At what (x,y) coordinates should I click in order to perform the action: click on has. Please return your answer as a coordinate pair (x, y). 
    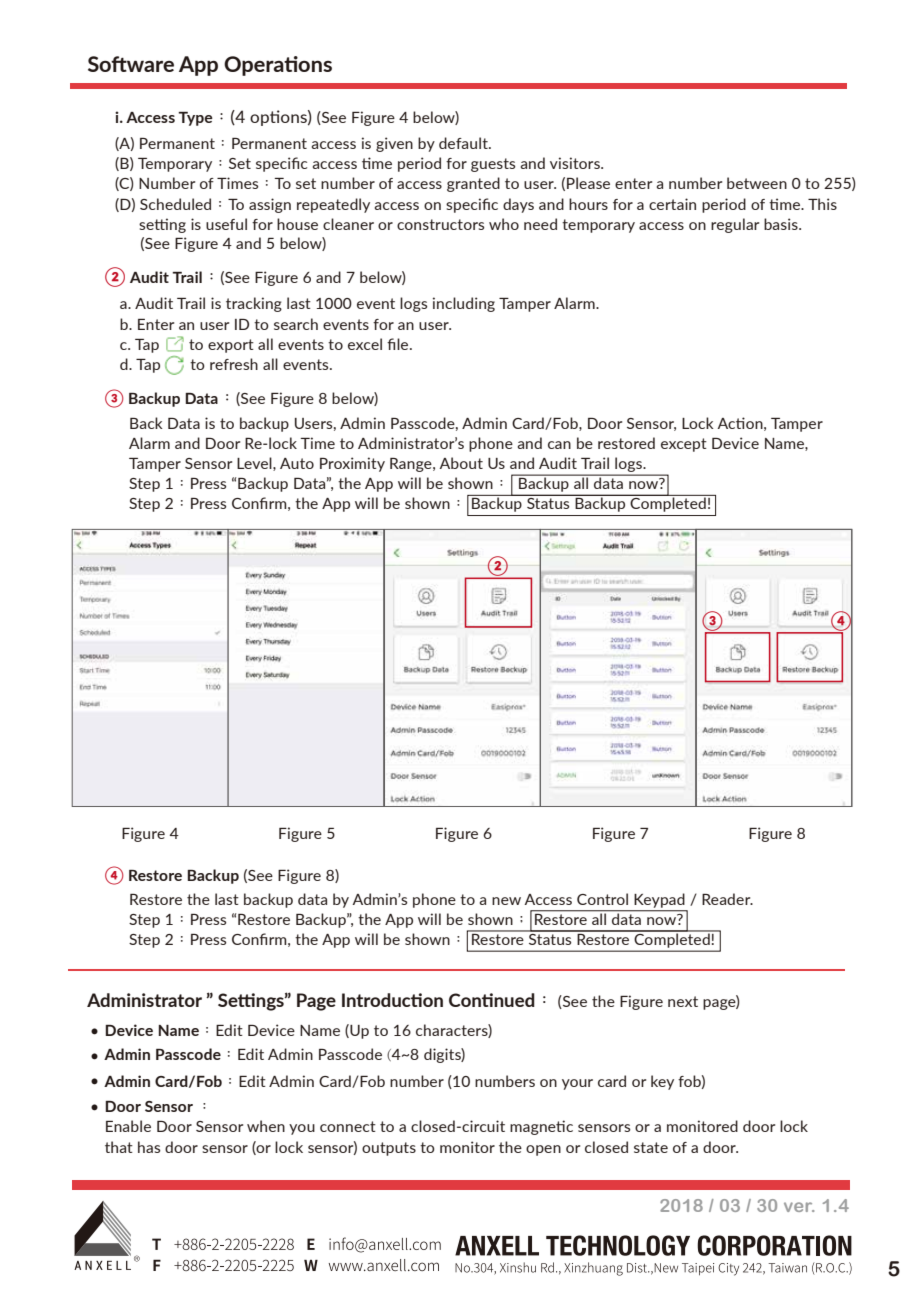
    Looking at the image, I should click on (149, 1147).
